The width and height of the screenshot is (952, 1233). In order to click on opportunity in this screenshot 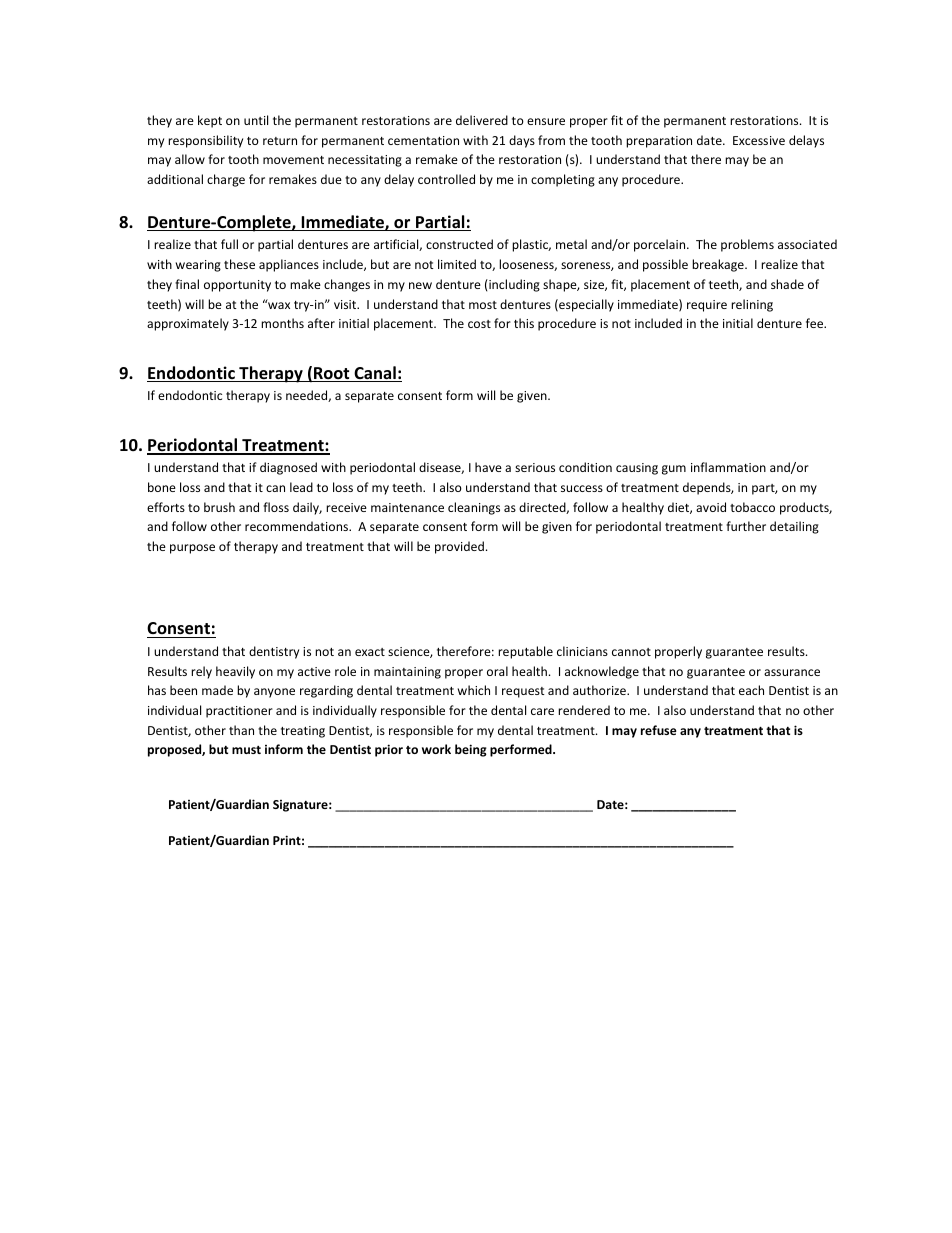, I will do `click(237, 286)`.
